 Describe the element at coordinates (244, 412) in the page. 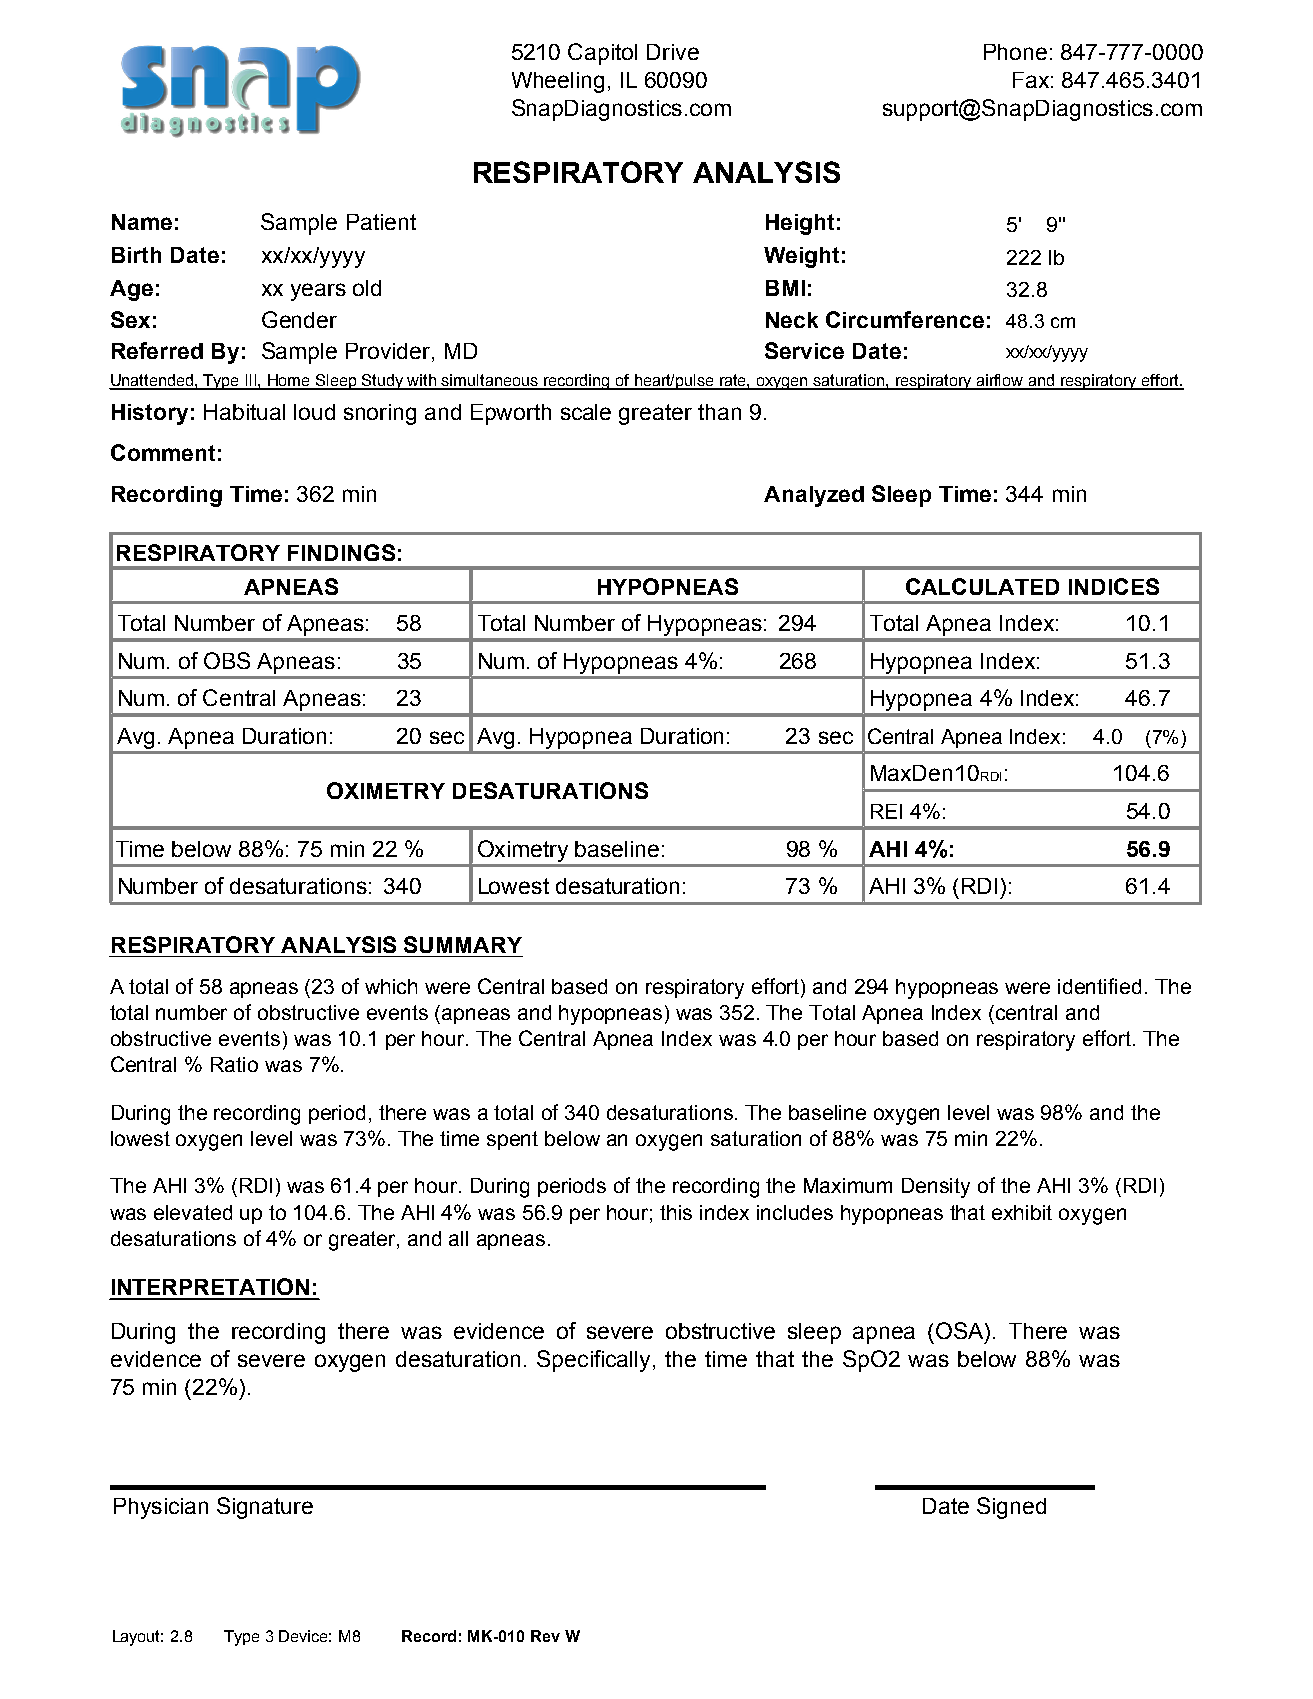

I see `Habitual` at that location.
